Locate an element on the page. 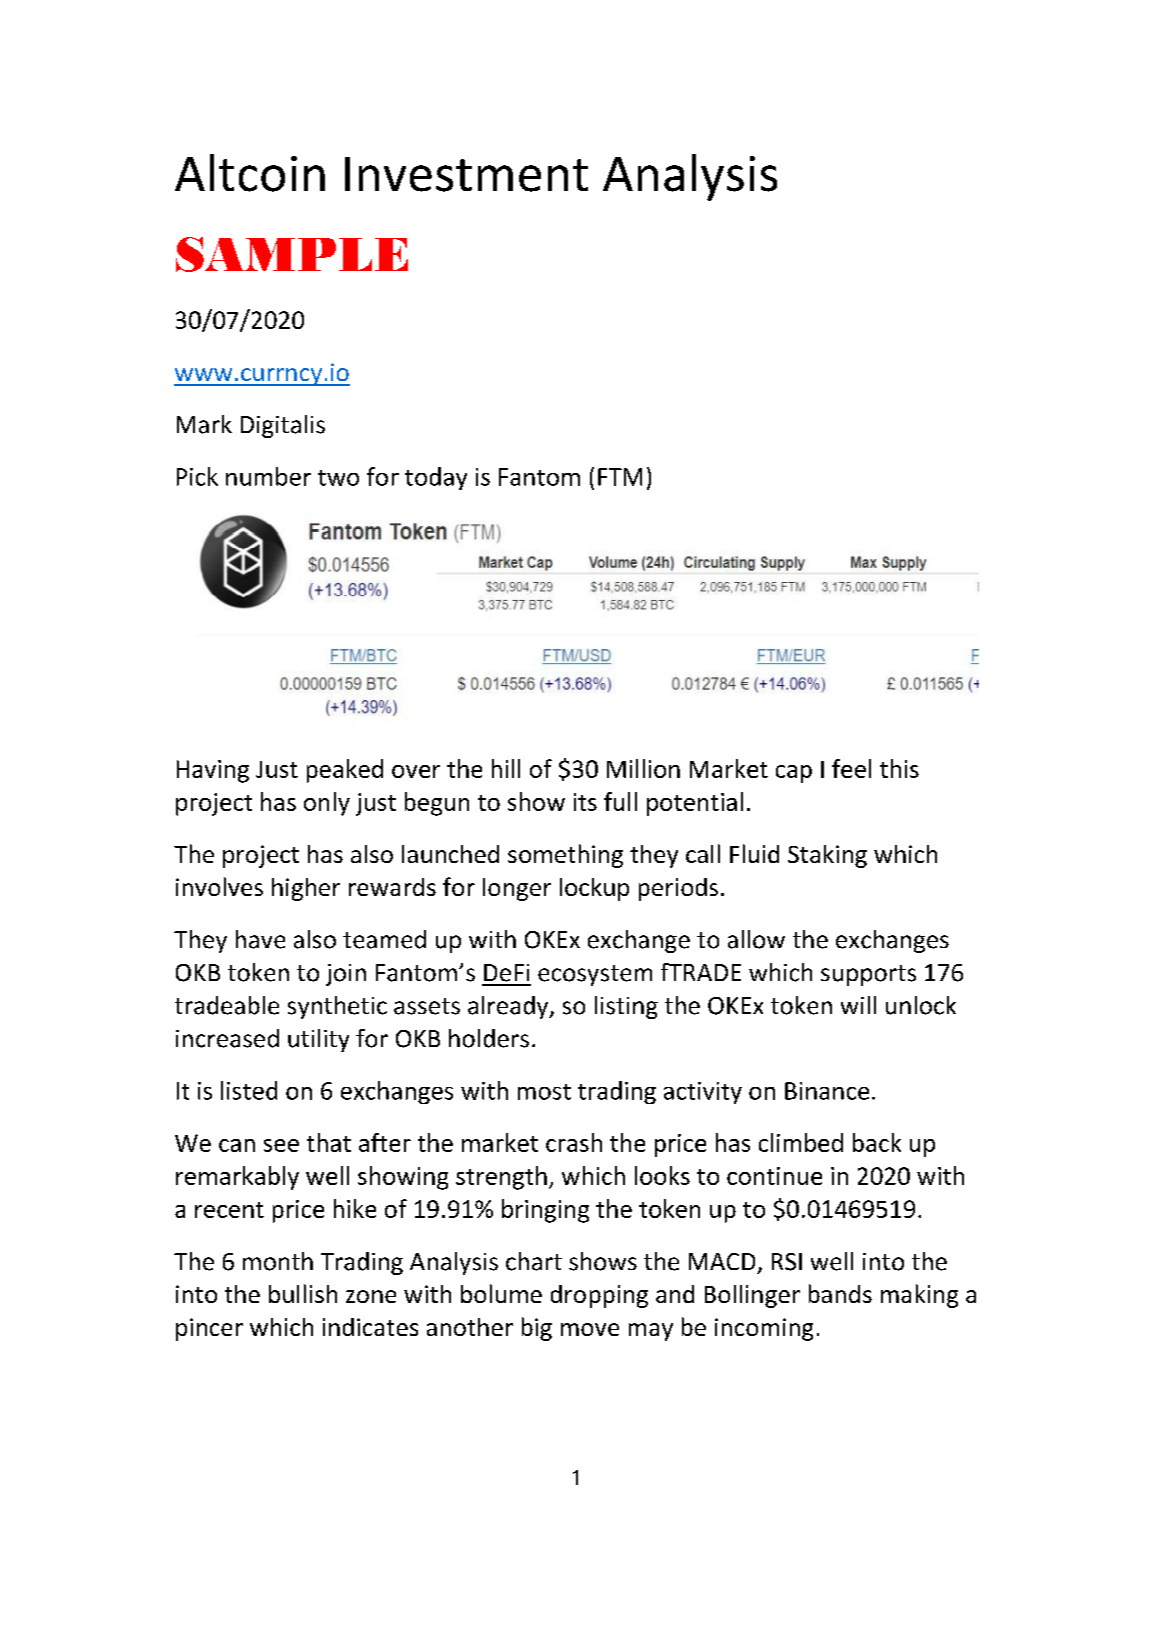  Investment is located at coordinates (466, 174).
